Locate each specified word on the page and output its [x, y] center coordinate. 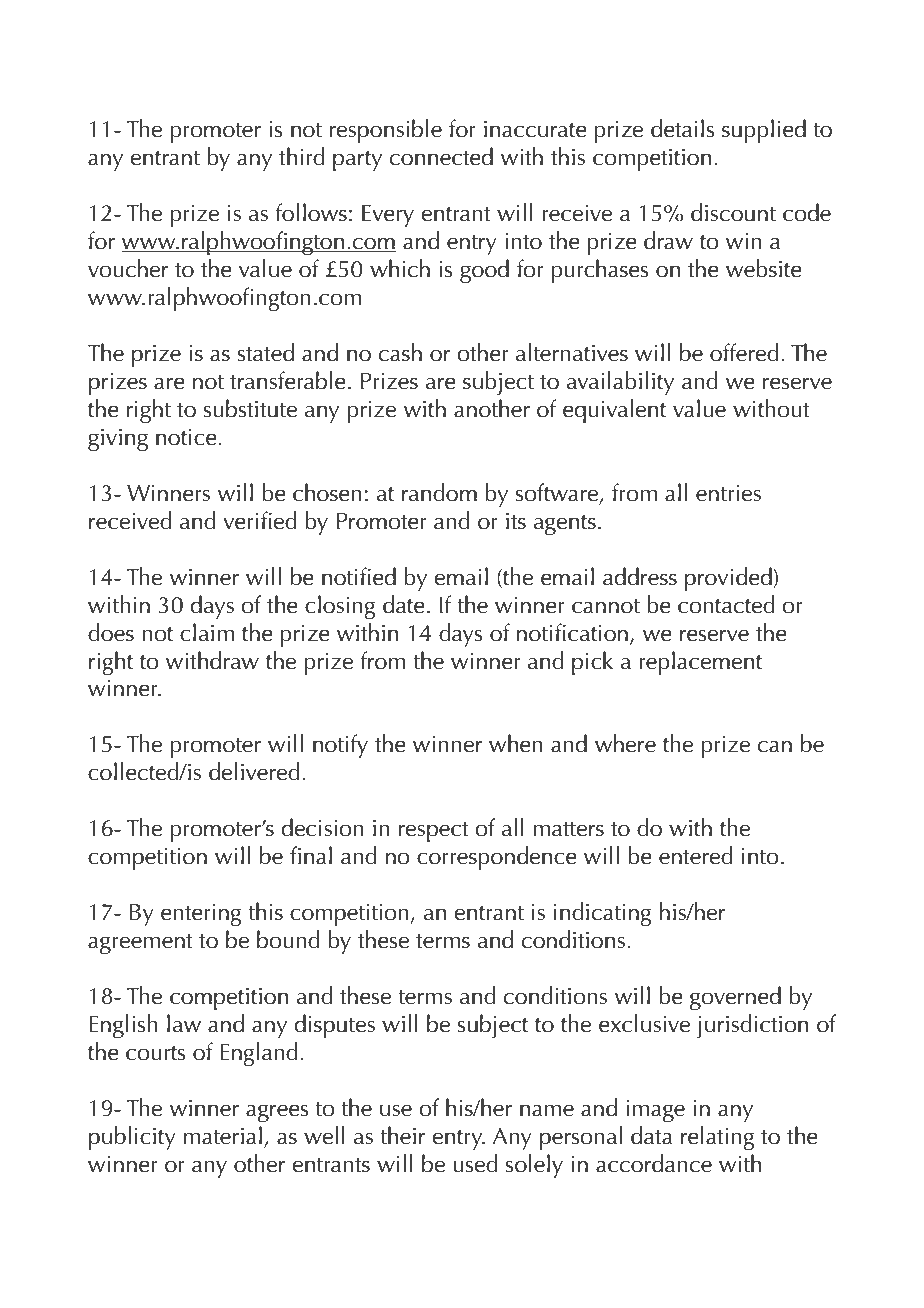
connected [441, 156]
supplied [764, 131]
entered [696, 855]
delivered [254, 771]
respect [434, 832]
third [302, 156]
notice [187, 437]
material [223, 1135]
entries [728, 493]
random [439, 492]
